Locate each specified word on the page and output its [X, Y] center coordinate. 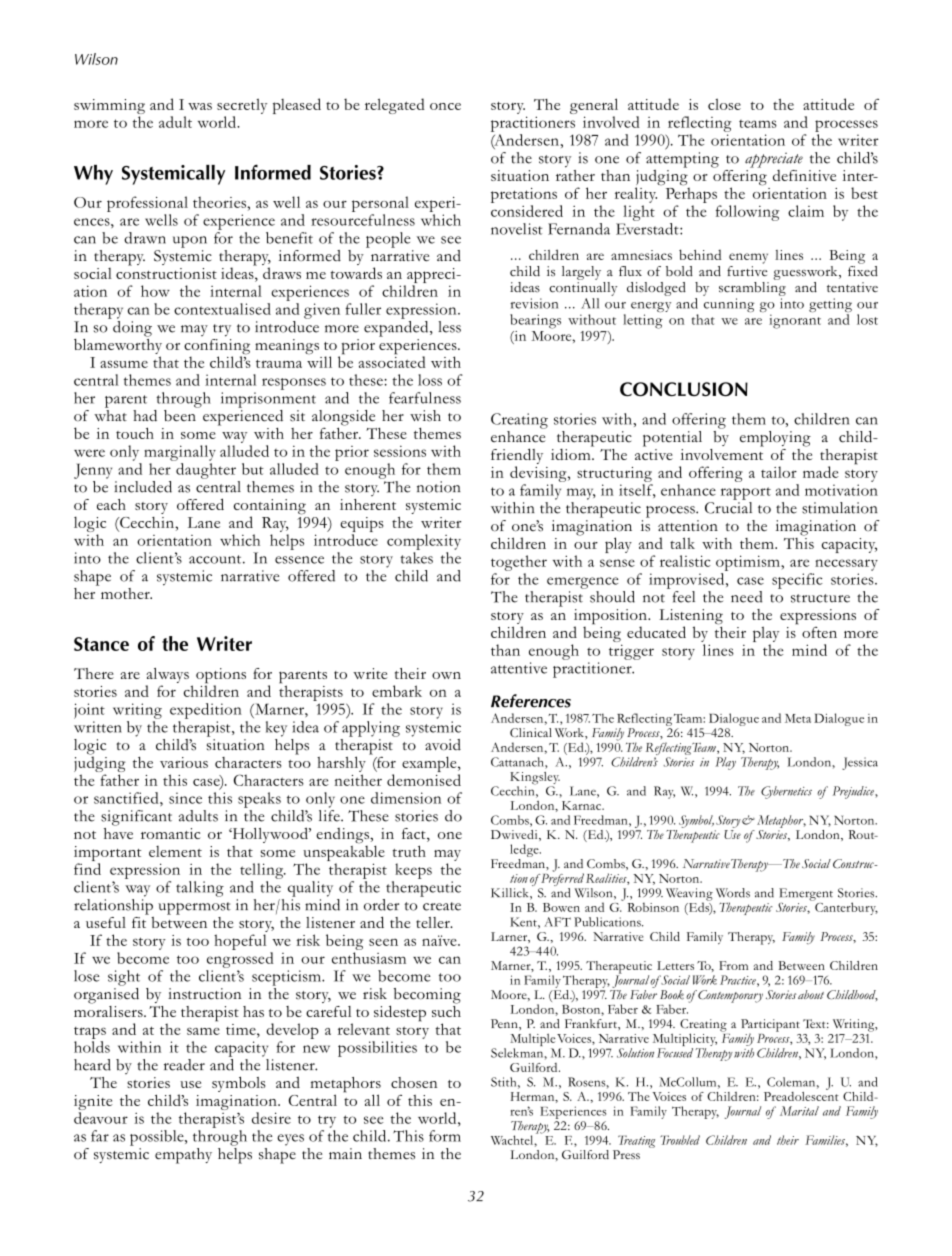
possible [158, 1138]
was [200, 106]
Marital [799, 1111]
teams [758, 124]
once [445, 106]
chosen [414, 1082]
